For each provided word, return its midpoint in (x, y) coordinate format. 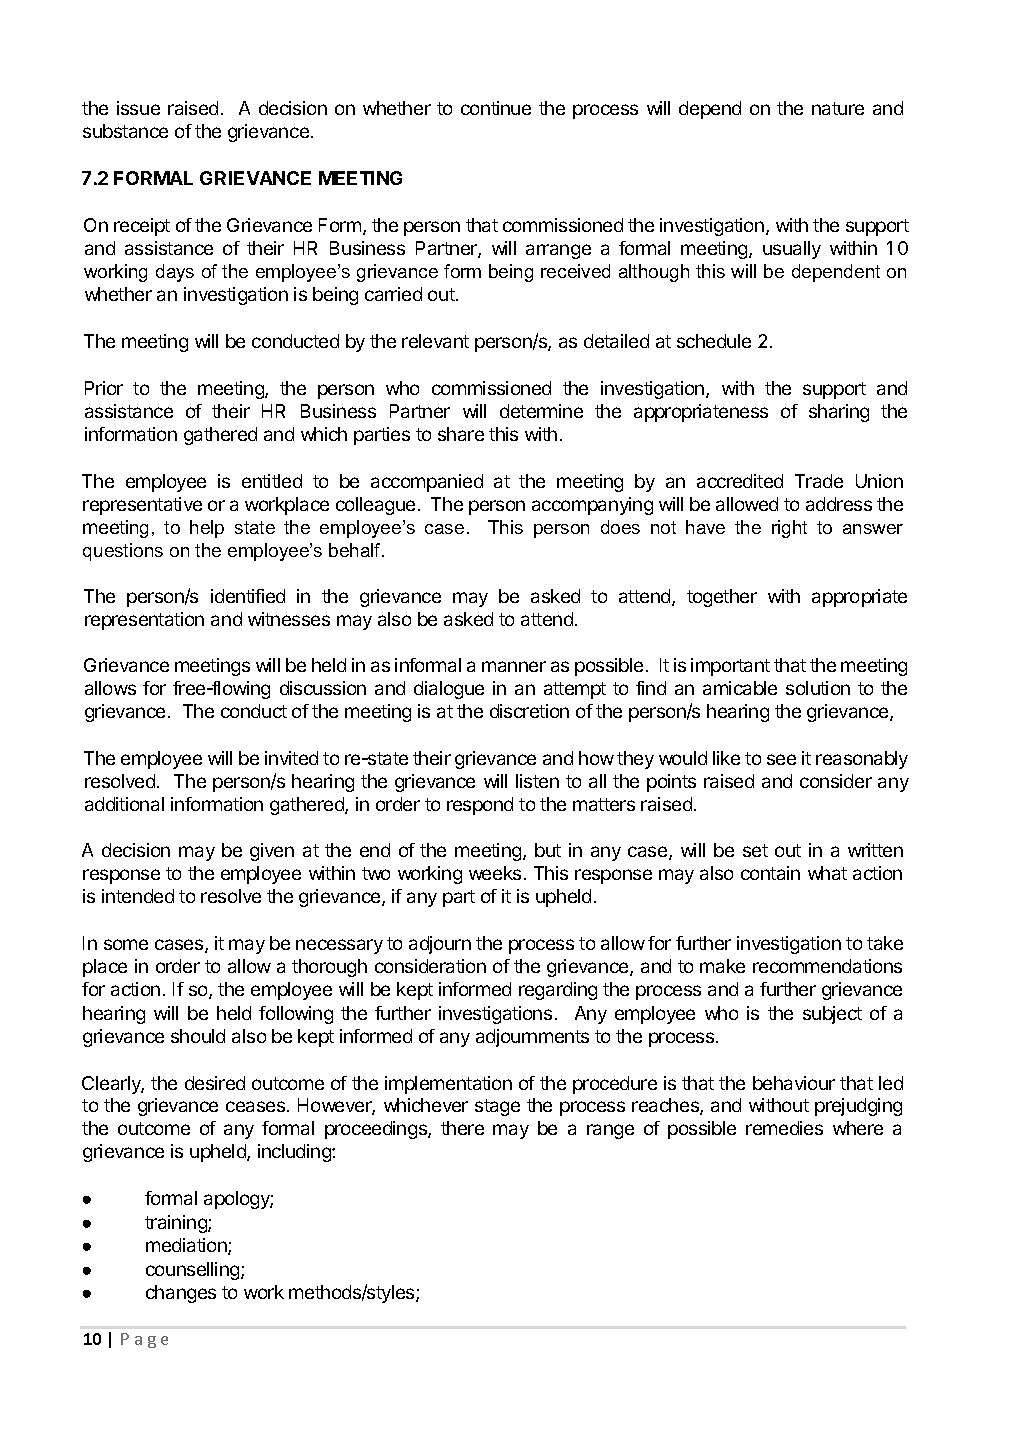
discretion (529, 711)
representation (144, 621)
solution (818, 688)
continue (496, 108)
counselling (194, 1271)
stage (497, 1107)
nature (838, 108)
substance (125, 131)
